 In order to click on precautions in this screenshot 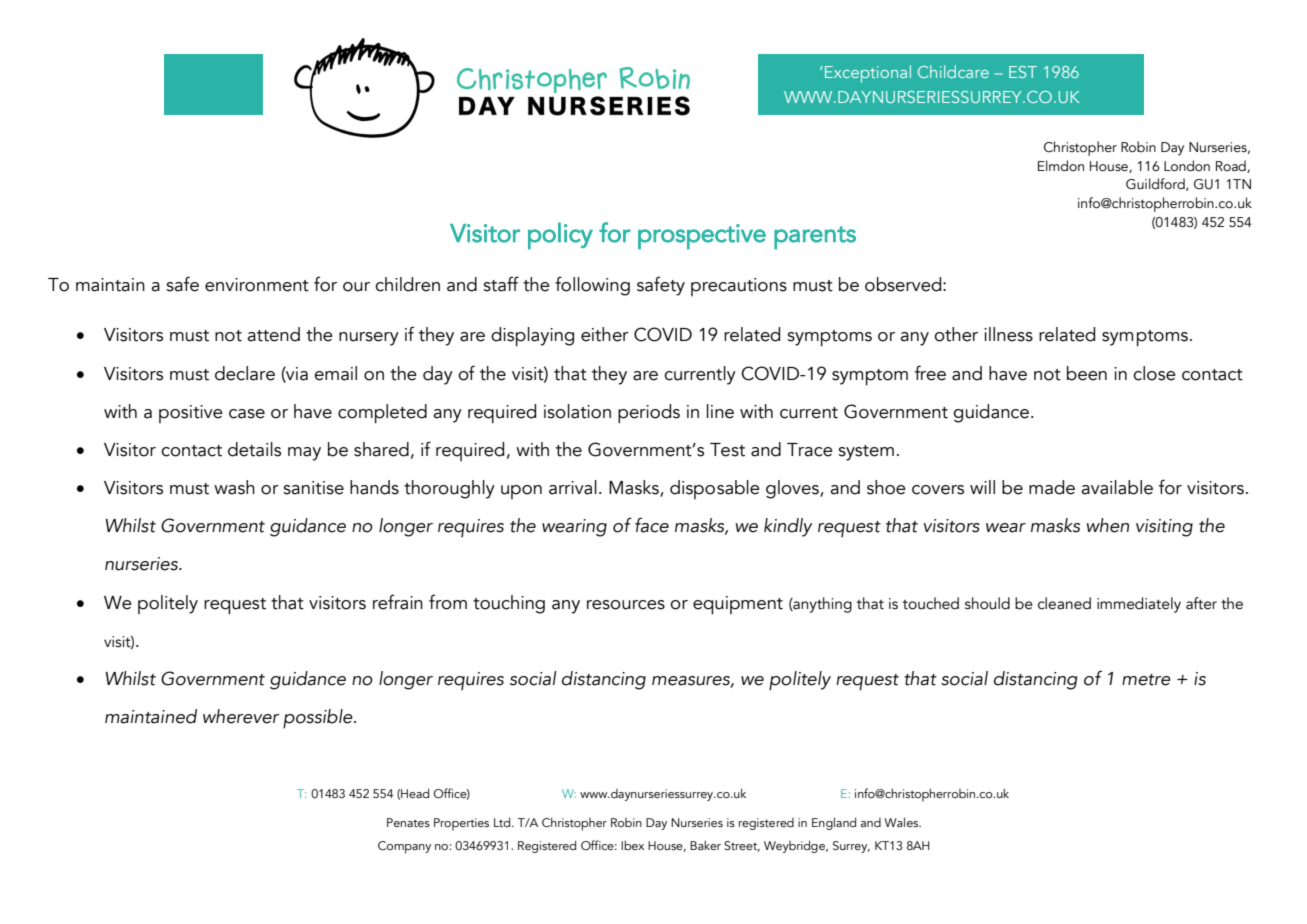, I will do `click(739, 287)`.
